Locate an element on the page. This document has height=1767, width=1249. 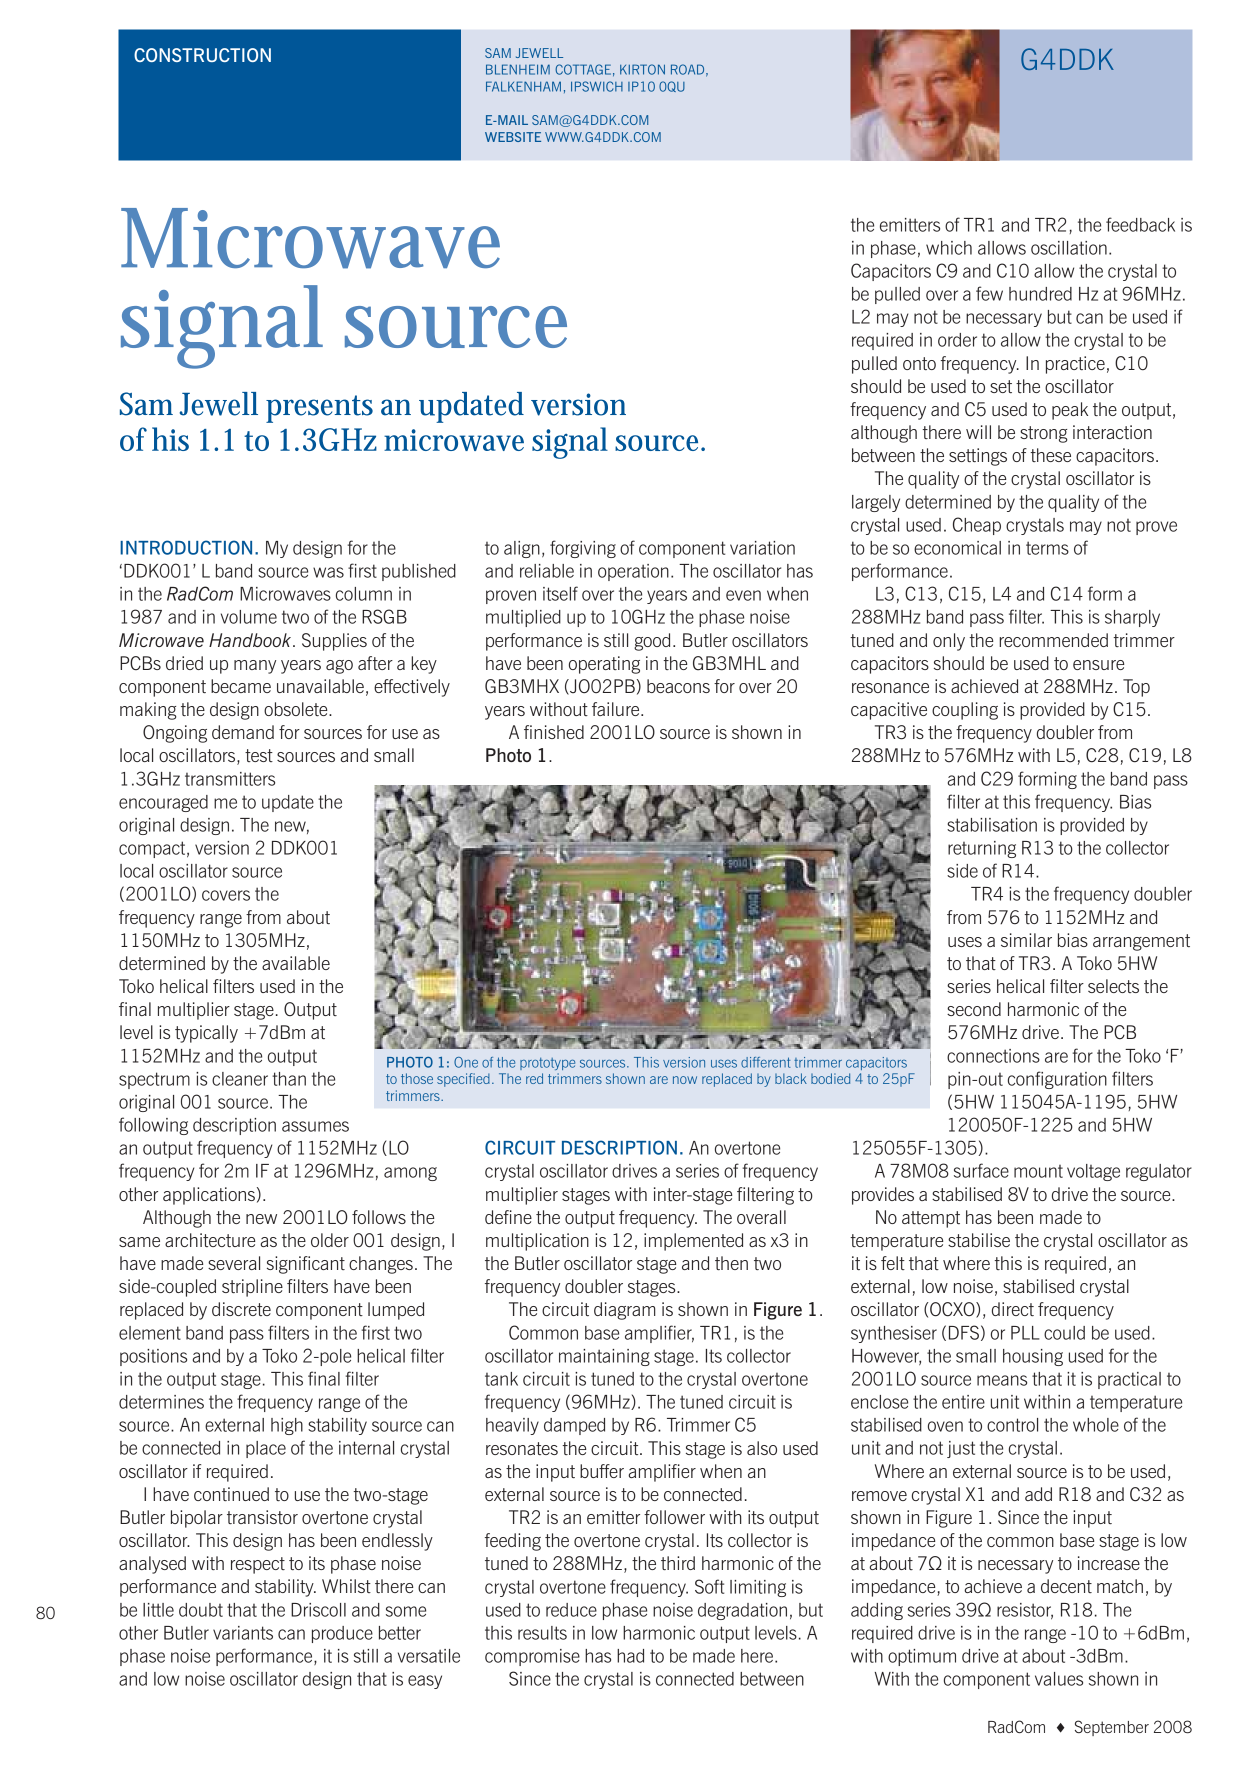
cleaner is located at coordinates (240, 1079).
